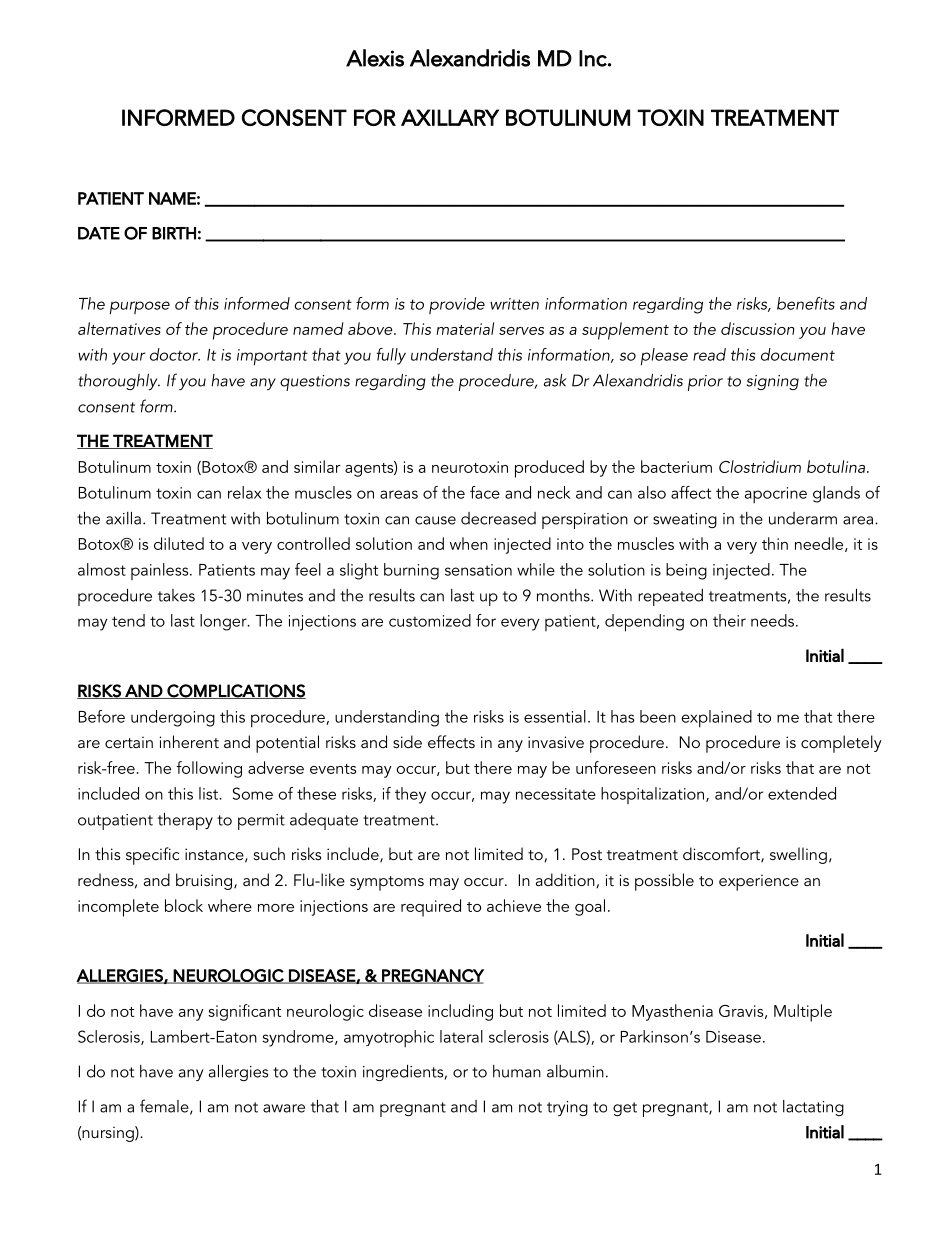 The width and height of the screenshot is (952, 1233). What do you see at coordinates (410, 795) in the screenshot?
I see `they` at bounding box center [410, 795].
